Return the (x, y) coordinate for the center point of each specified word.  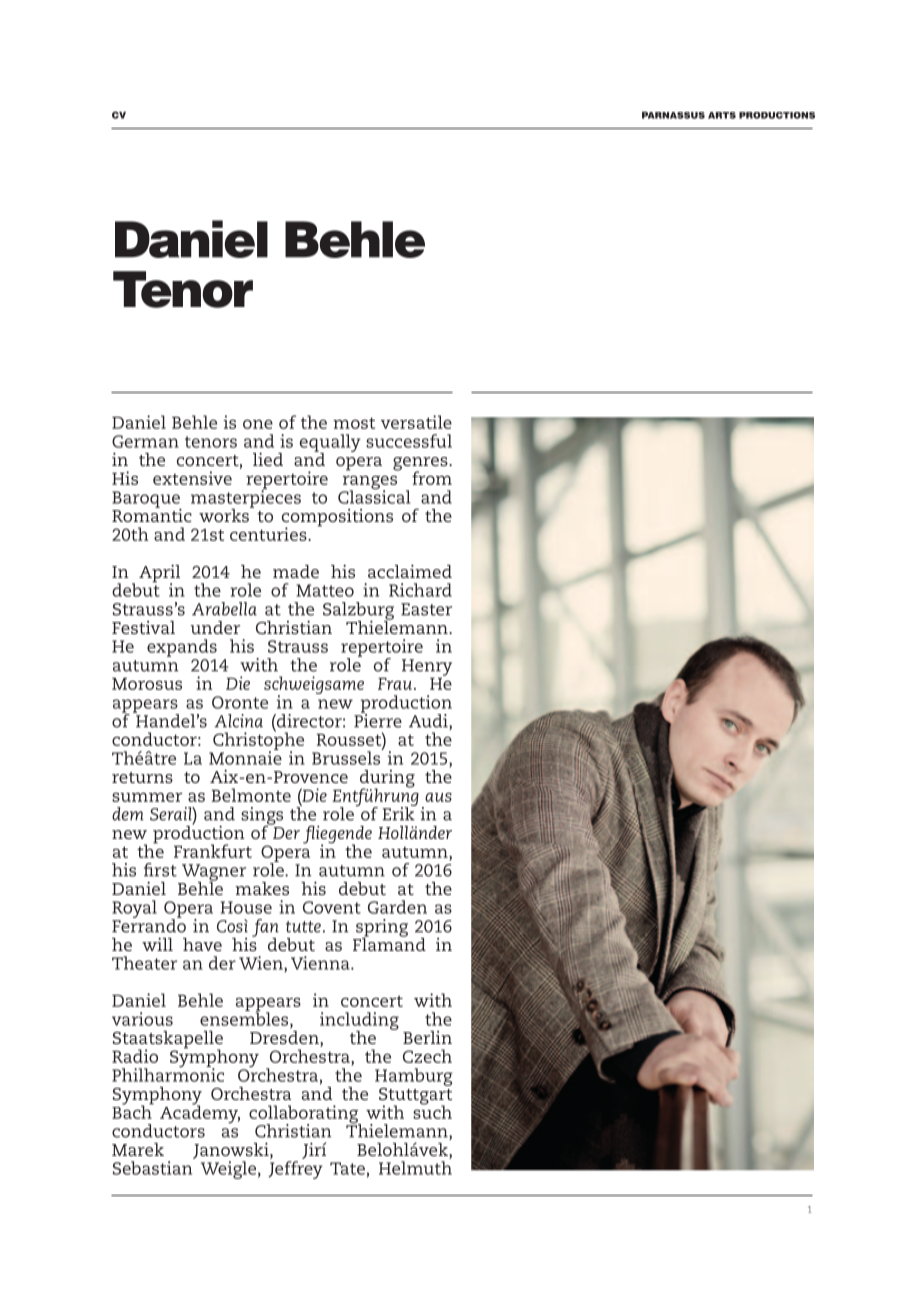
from (432, 478)
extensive (192, 478)
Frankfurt (213, 851)
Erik (399, 813)
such (432, 1111)
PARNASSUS (673, 115)
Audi (429, 722)
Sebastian (152, 1168)
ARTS (722, 115)
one (258, 424)
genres (421, 465)
